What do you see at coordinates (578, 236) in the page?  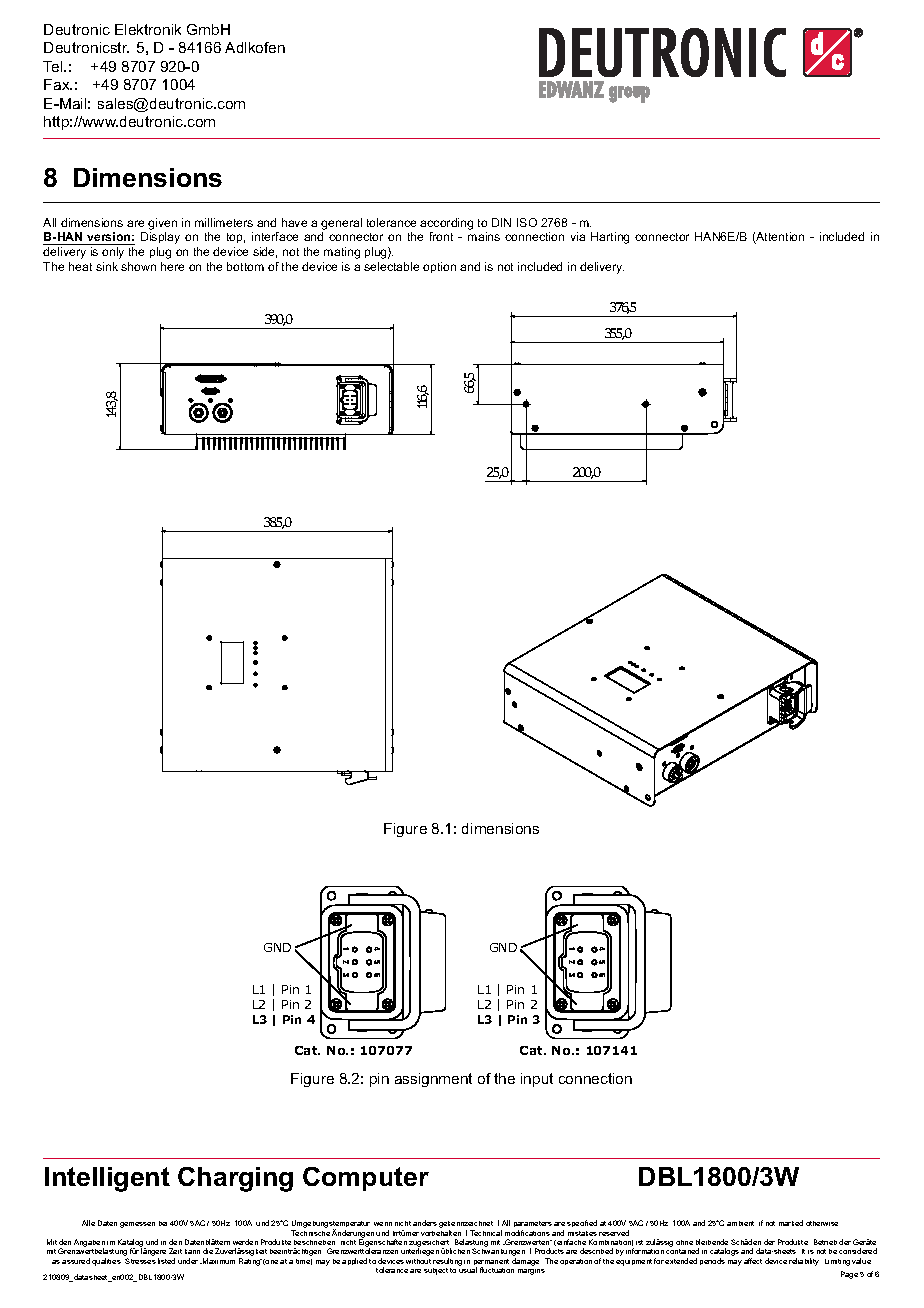 I see `via` at bounding box center [578, 236].
